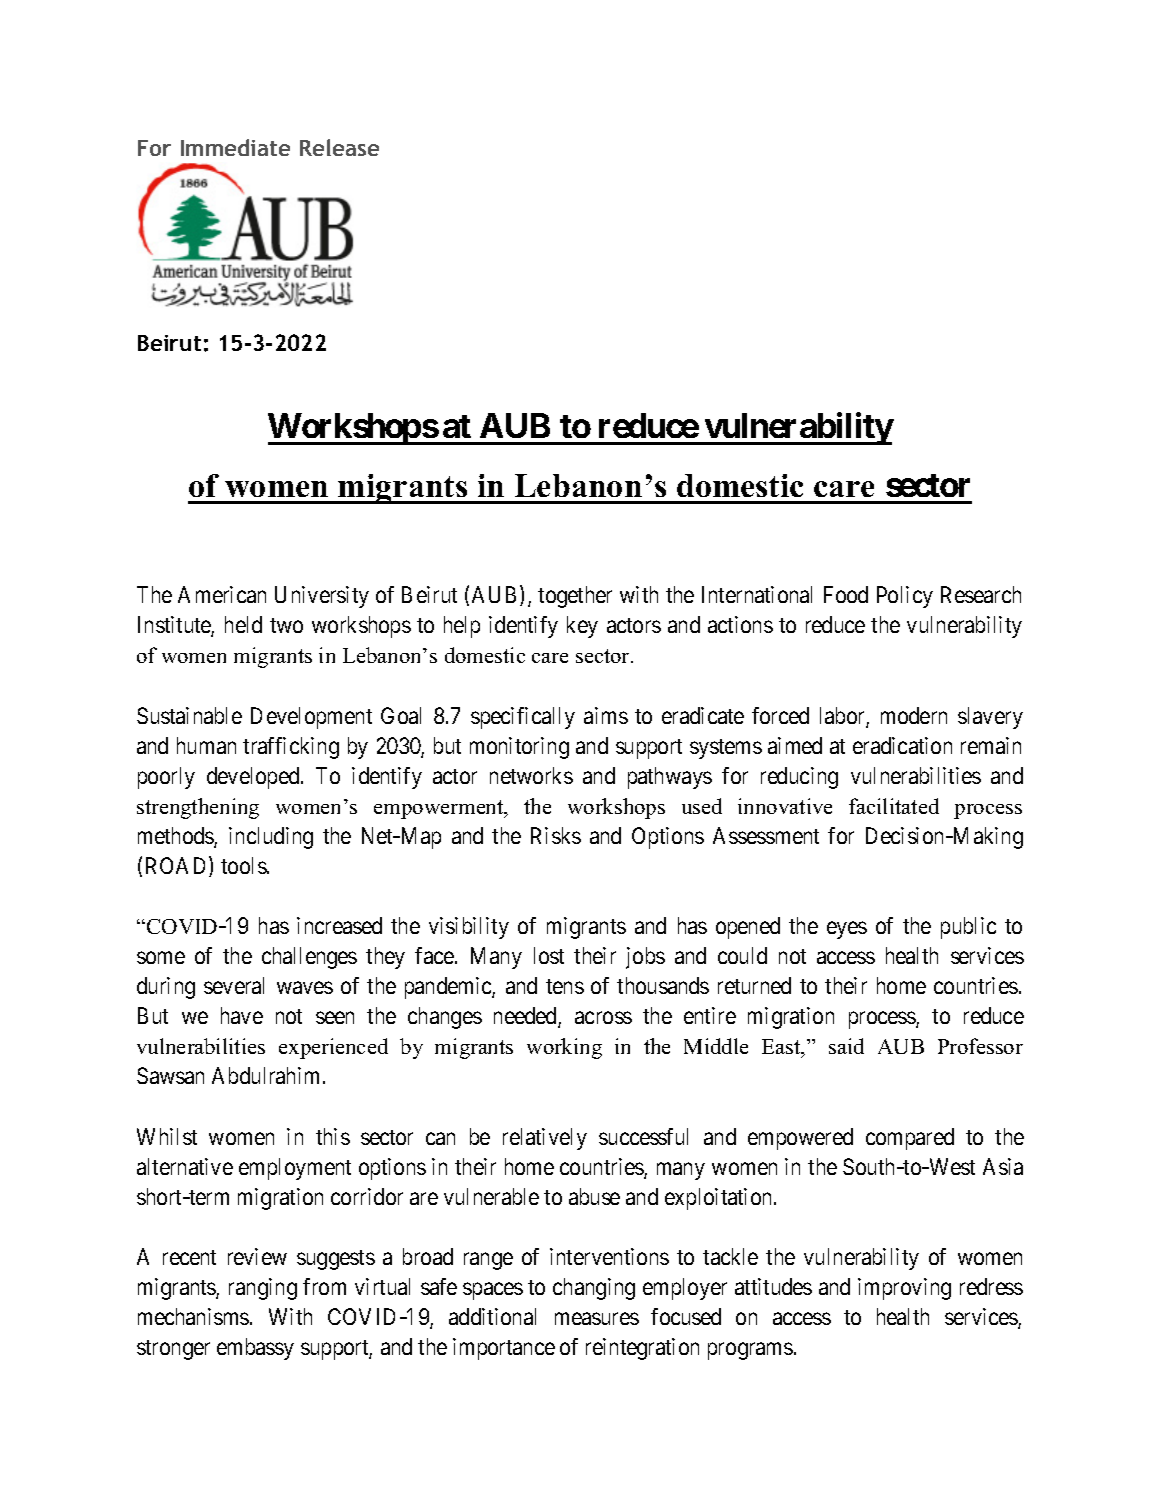 This document has width=1160, height=1501. Describe the element at coordinates (597, 1319) in the document. I see `measures` at that location.
